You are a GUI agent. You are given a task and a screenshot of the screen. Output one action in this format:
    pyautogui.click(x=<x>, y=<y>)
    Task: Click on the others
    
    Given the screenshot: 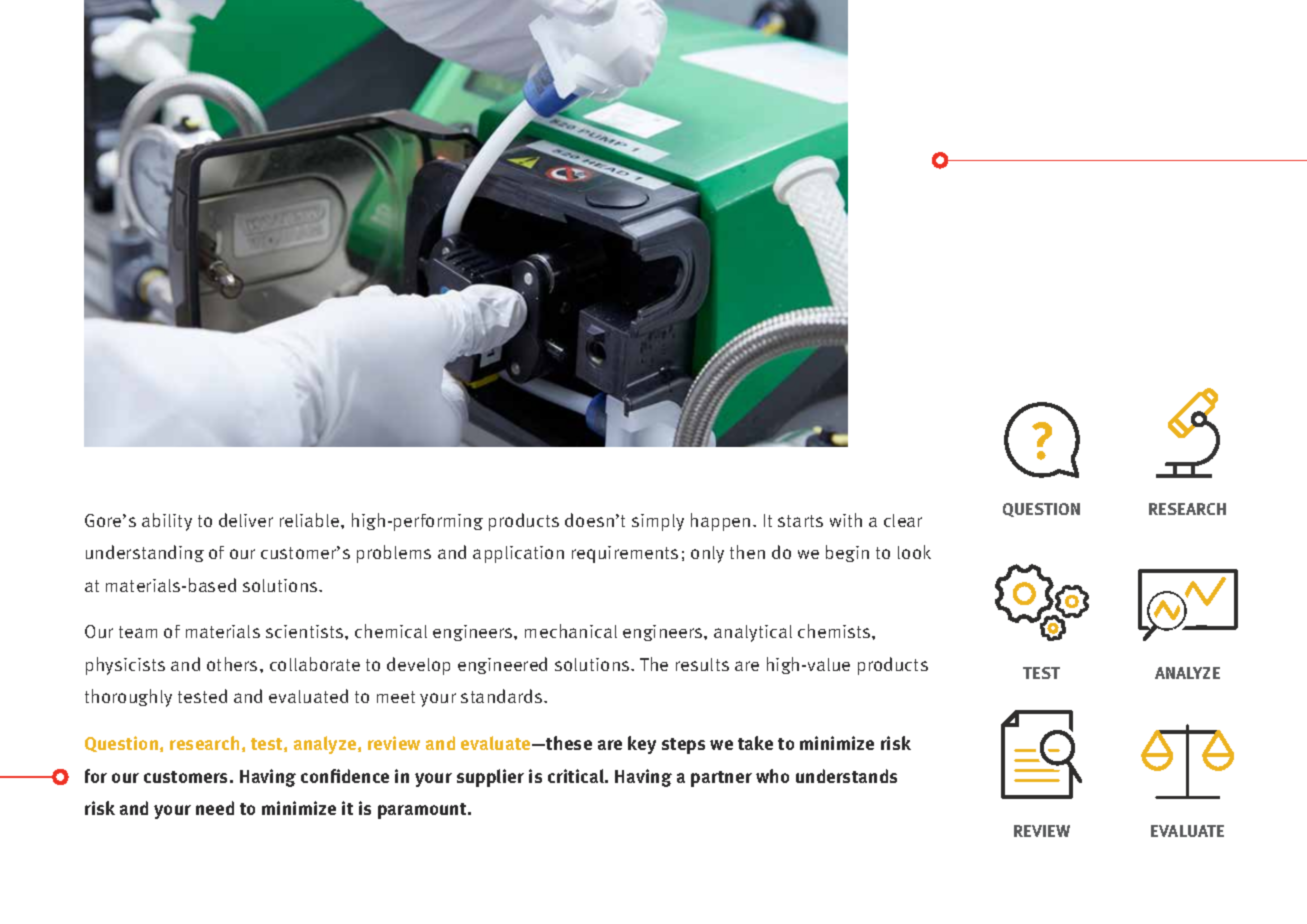 What is the action you would take?
    pyautogui.click(x=232, y=664)
